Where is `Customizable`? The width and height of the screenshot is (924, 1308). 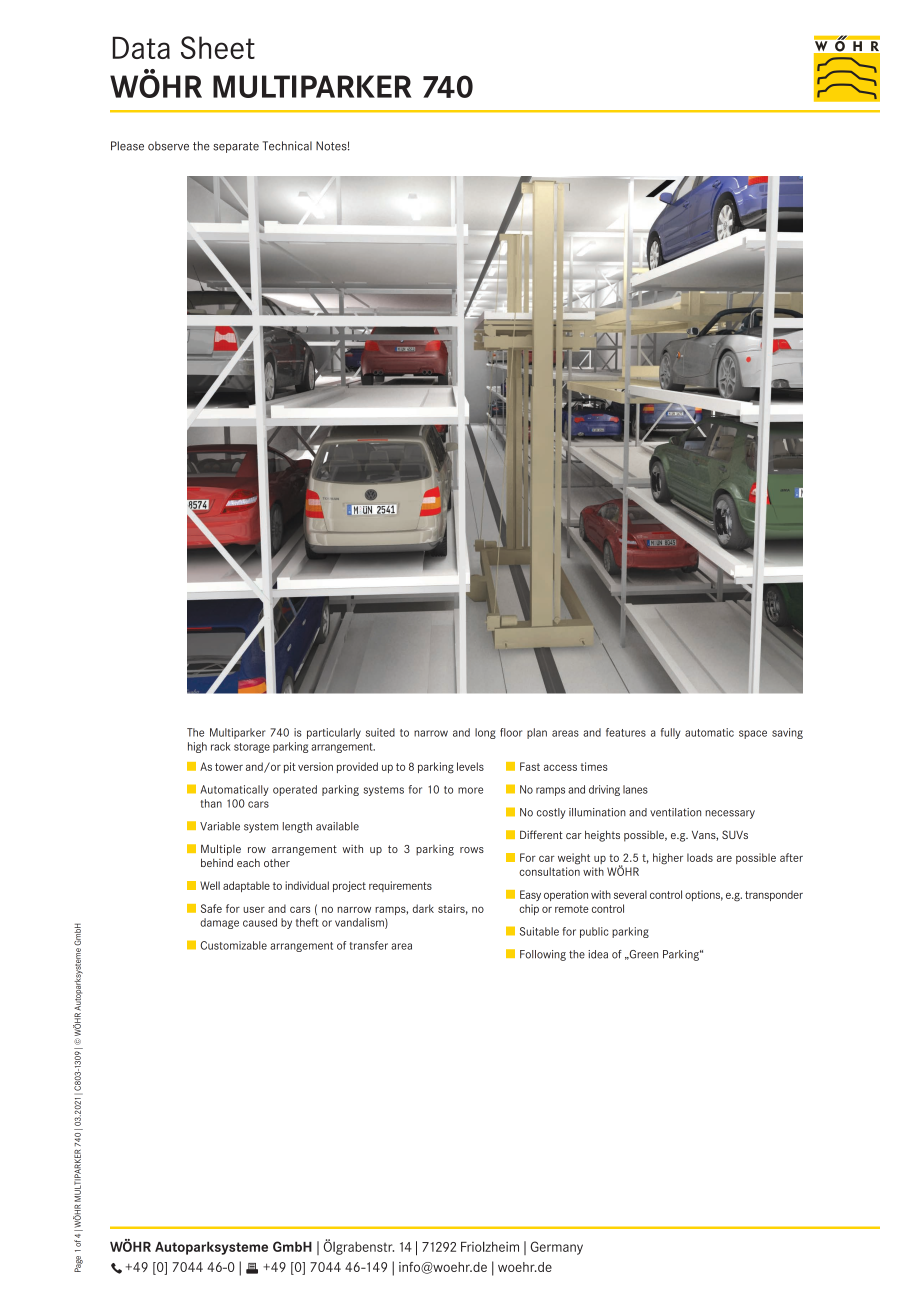 Customizable is located at coordinates (234, 945).
